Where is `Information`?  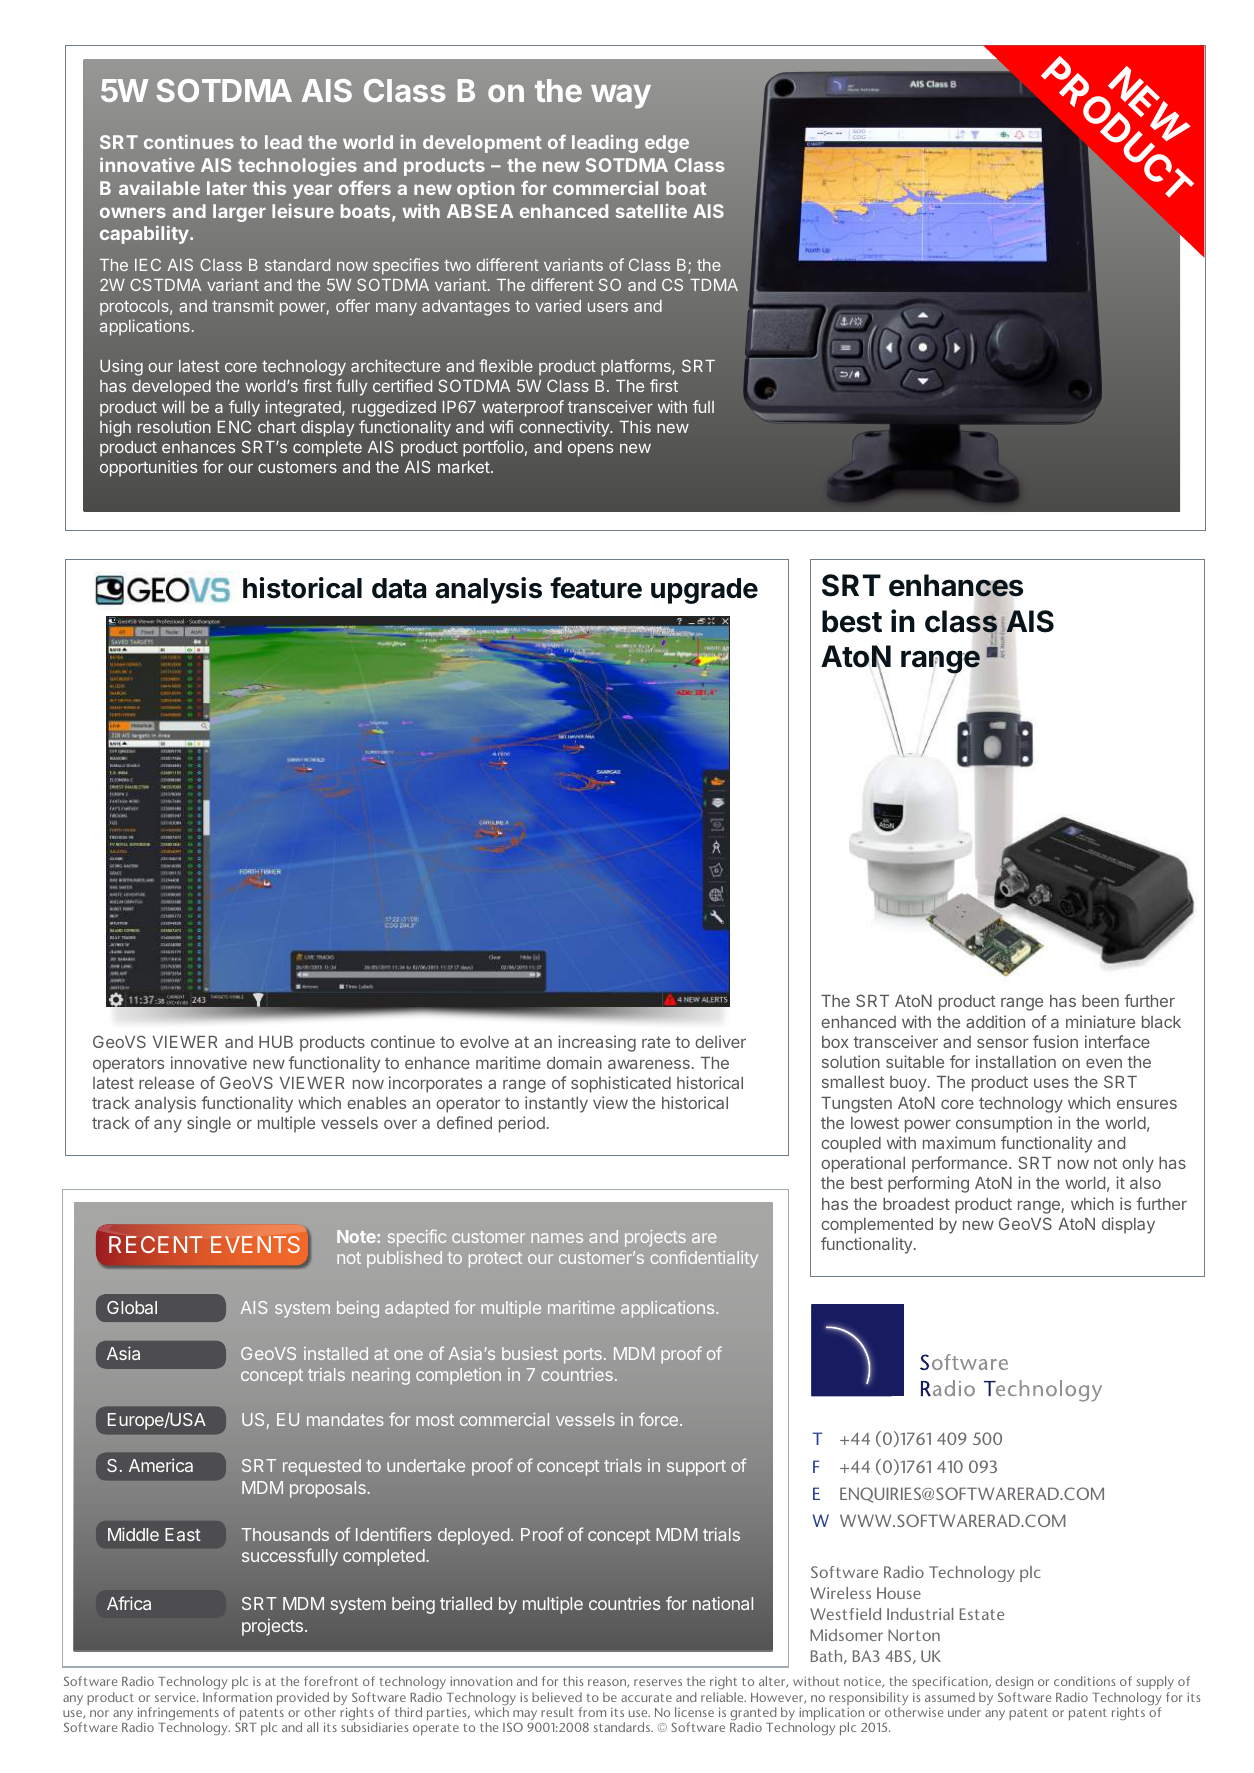
Information is located at coordinates (237, 1697).
